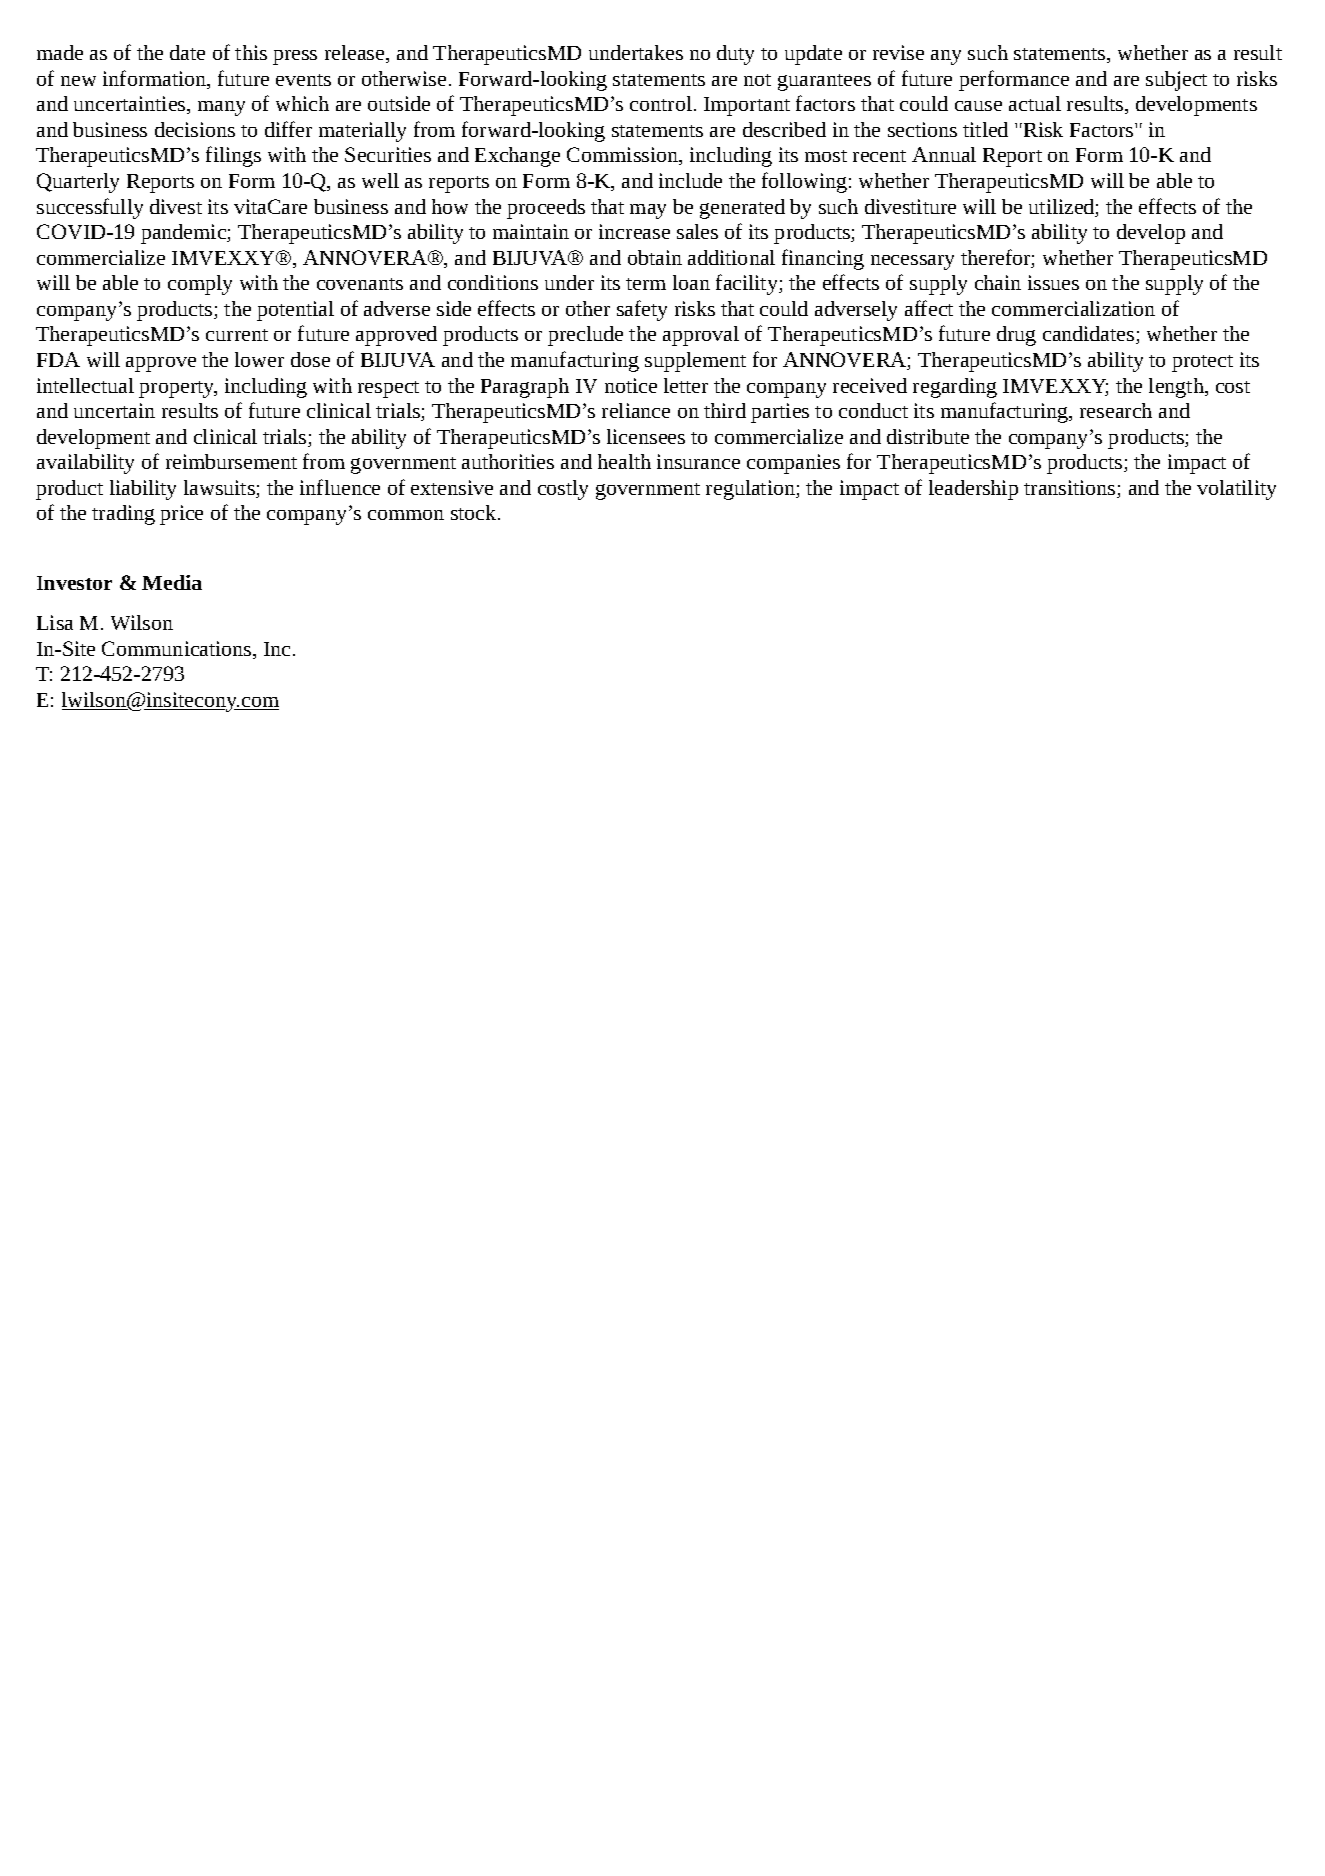  Describe the element at coordinates (1176, 81) in the image. I see `subject` at that location.
